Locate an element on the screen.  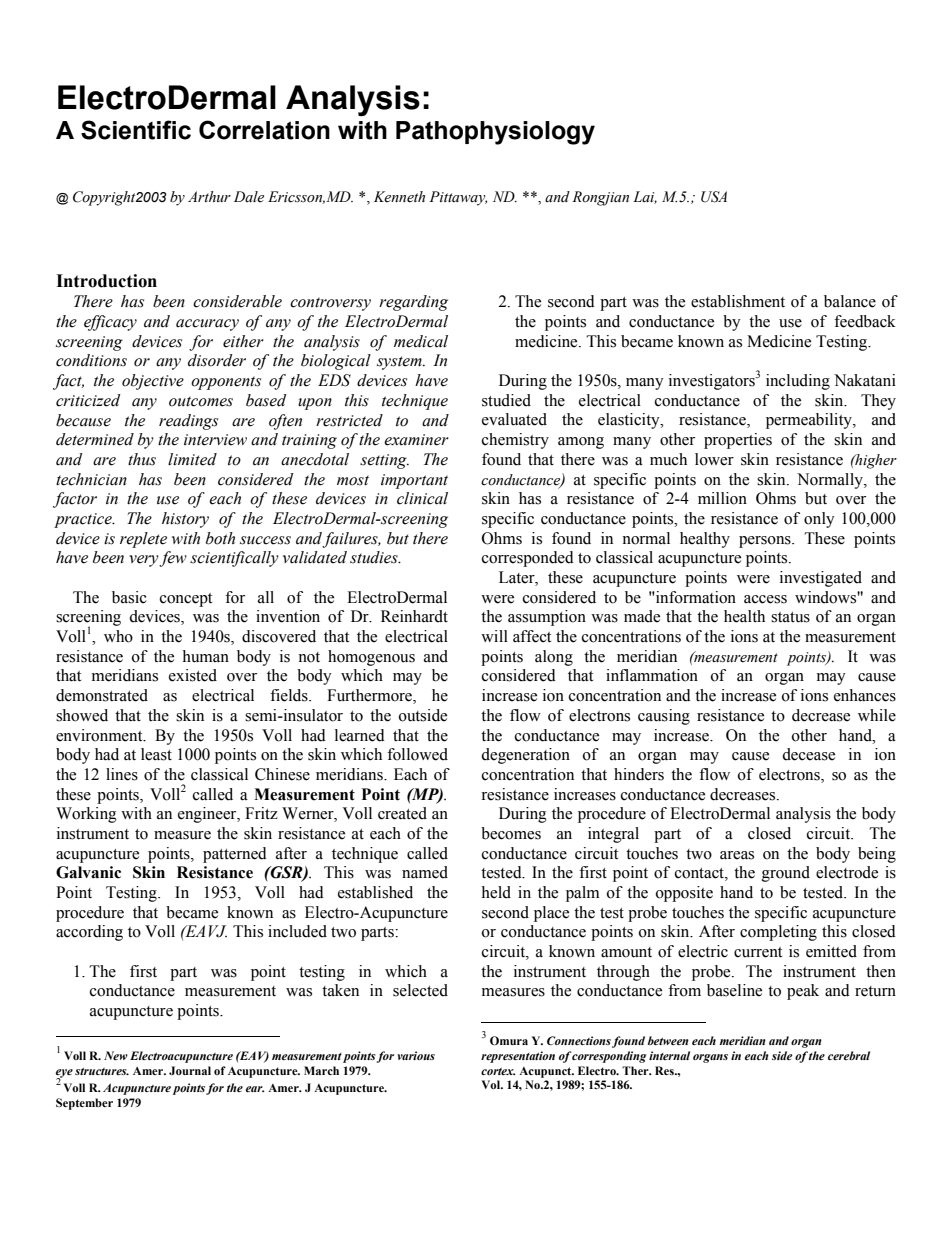
USA is located at coordinates (714, 197).
